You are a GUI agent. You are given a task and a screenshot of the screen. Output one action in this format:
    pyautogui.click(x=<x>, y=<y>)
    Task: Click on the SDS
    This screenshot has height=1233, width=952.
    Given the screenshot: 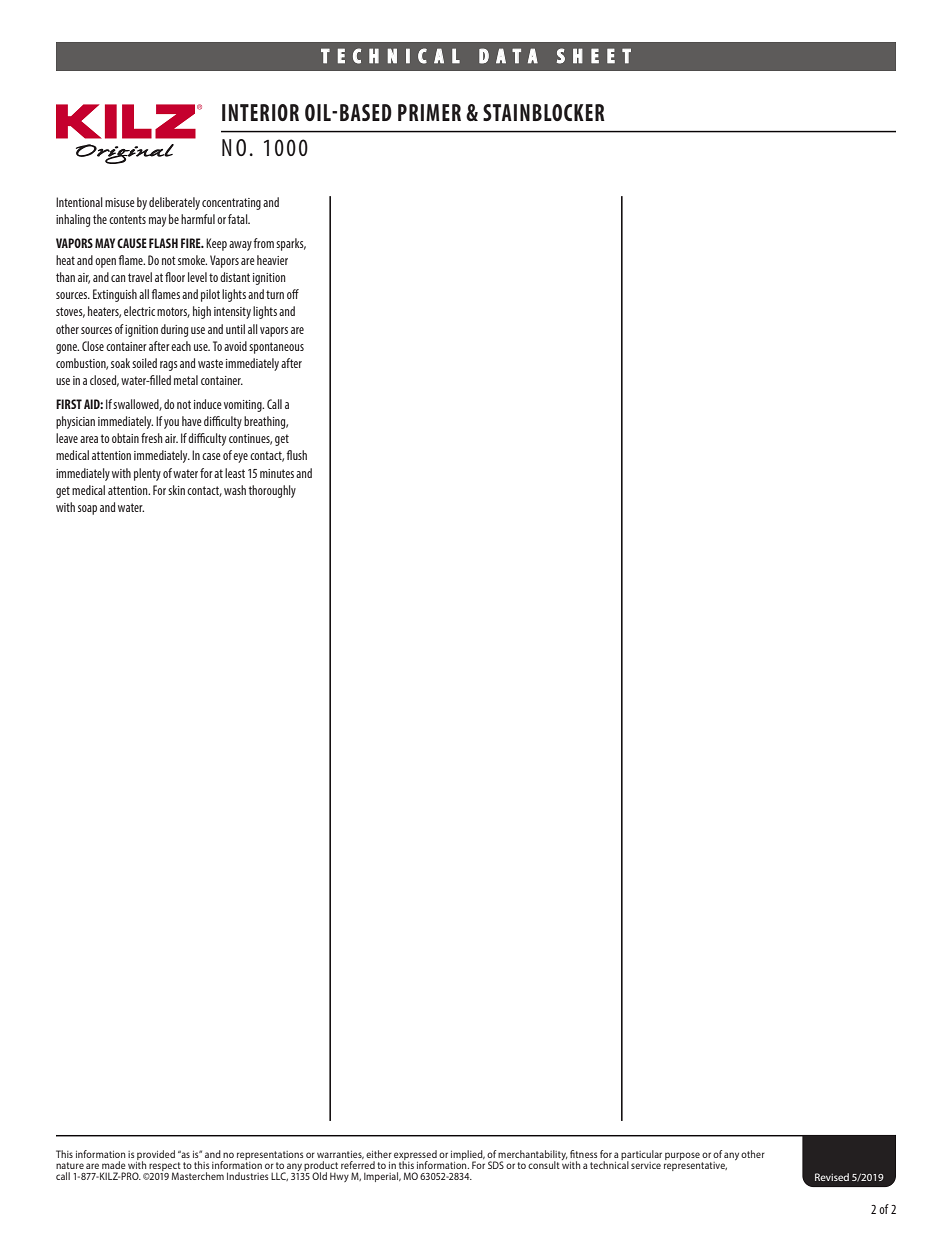 What is the action you would take?
    pyautogui.click(x=496, y=1165)
